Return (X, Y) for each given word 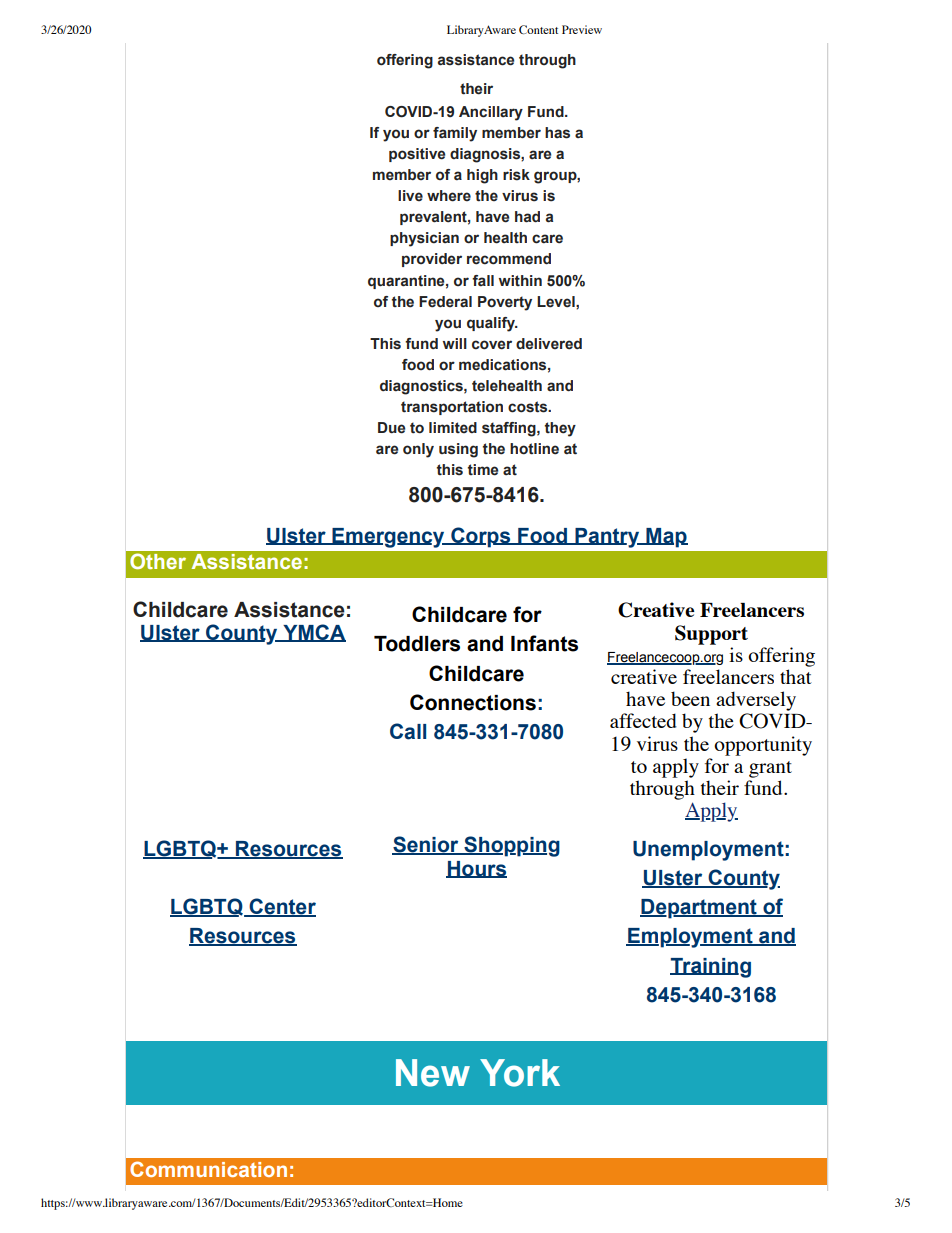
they (560, 429)
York (520, 1073)
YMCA (313, 633)
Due (391, 428)
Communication (208, 1169)
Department (699, 909)
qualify (492, 324)
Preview (582, 29)
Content (538, 29)
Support (711, 635)
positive (417, 155)
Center (281, 907)
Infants (544, 643)
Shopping (511, 846)
